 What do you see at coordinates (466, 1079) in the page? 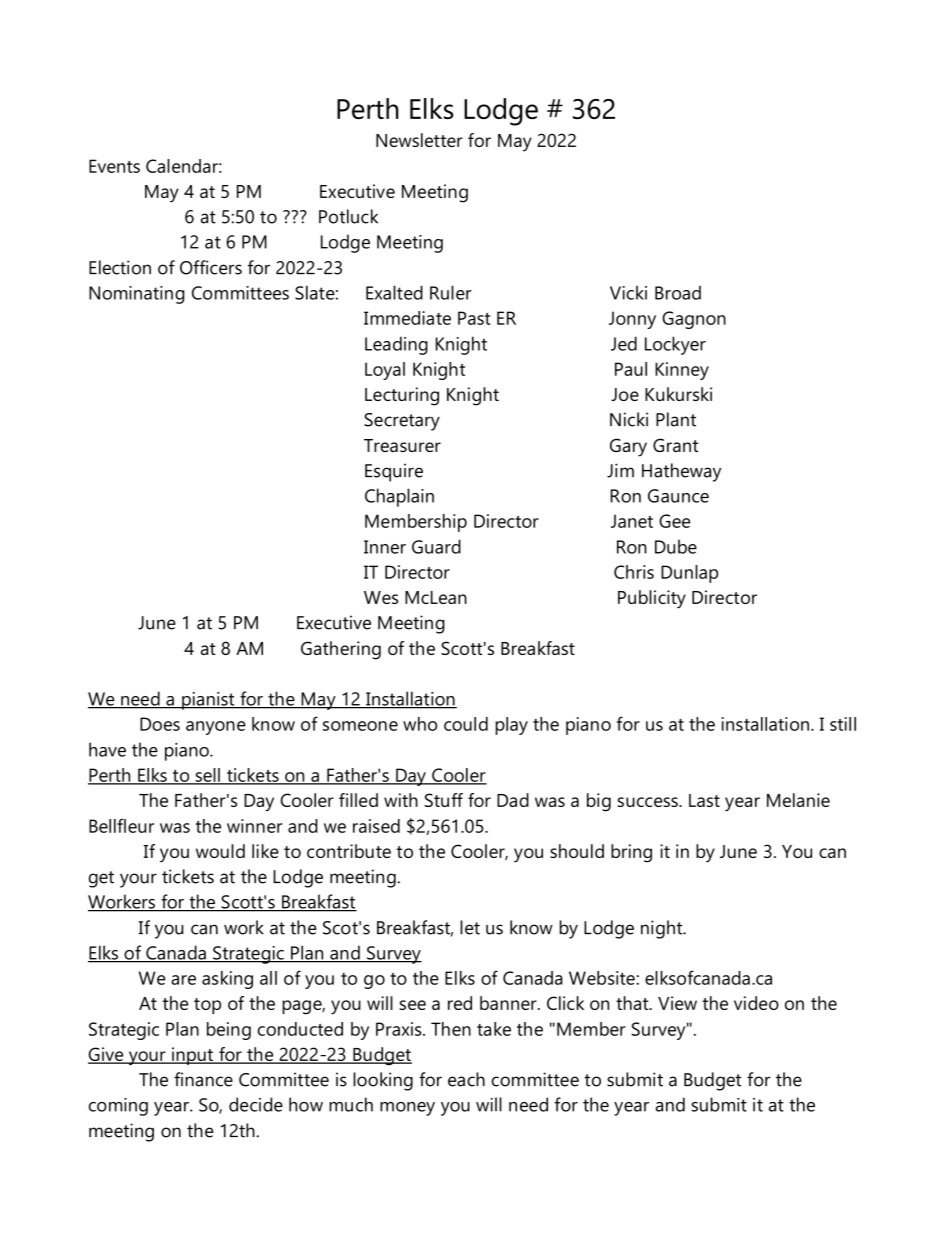
I see `each` at bounding box center [466, 1079].
